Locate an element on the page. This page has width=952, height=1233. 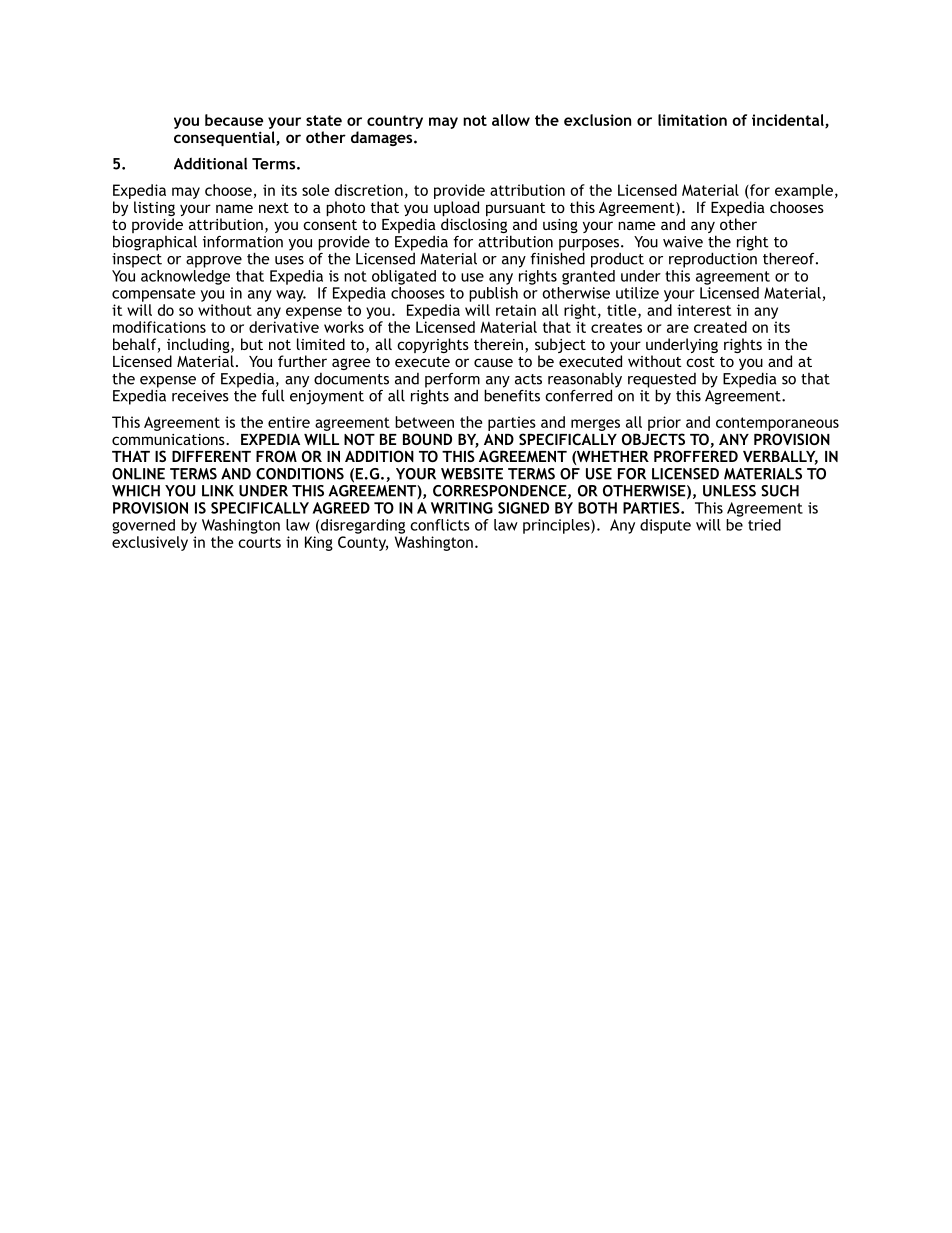
allow is located at coordinates (511, 120).
